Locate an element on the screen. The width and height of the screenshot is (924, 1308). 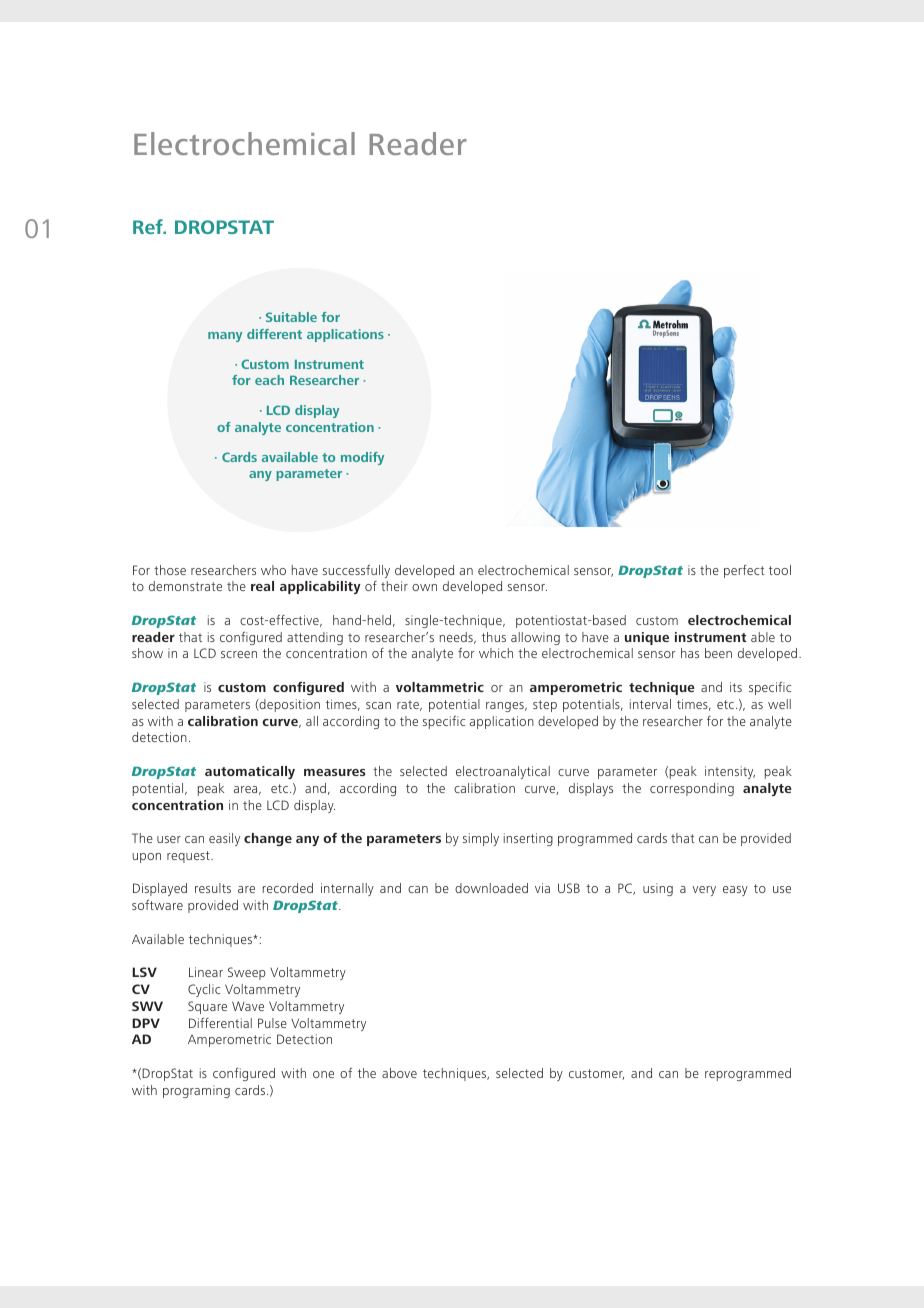
modify is located at coordinates (362, 458).
